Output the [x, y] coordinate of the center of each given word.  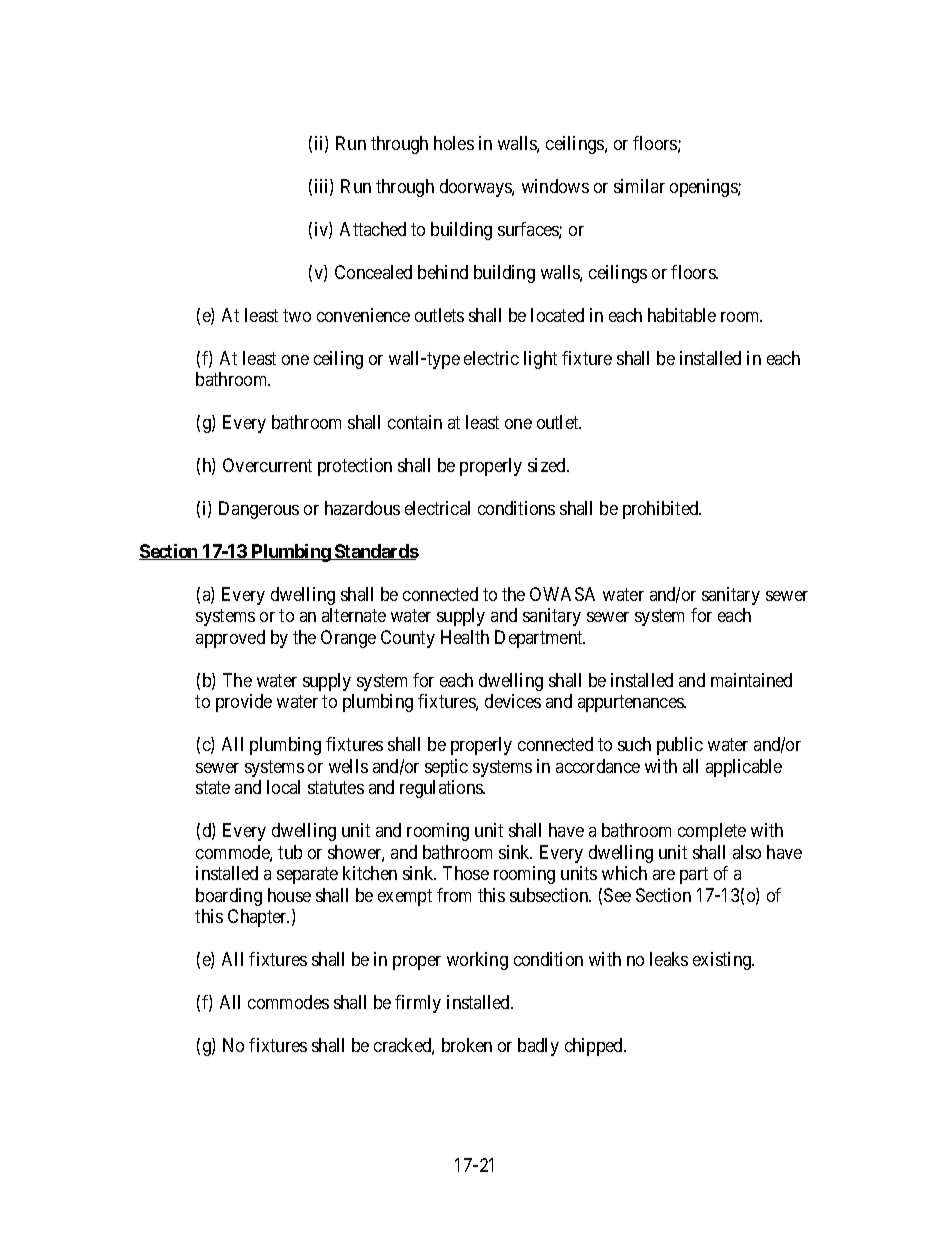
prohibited [662, 510]
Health [465, 637]
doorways [476, 188]
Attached [373, 229]
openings [704, 188]
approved [230, 639]
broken [467, 1045]
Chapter [258, 918]
